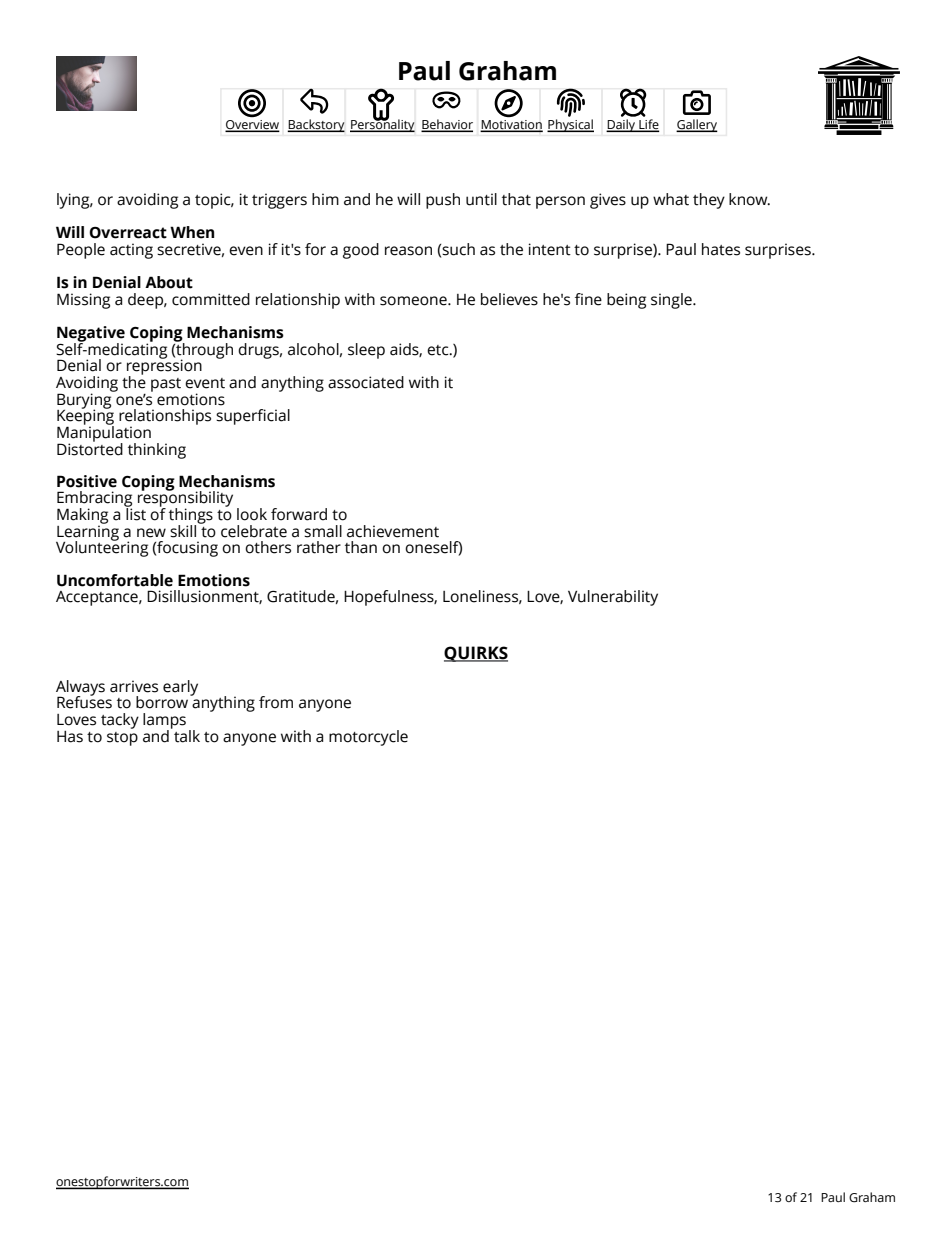 This document has width=952, height=1233. Describe the element at coordinates (672, 301) in the document. I see `single` at that location.
